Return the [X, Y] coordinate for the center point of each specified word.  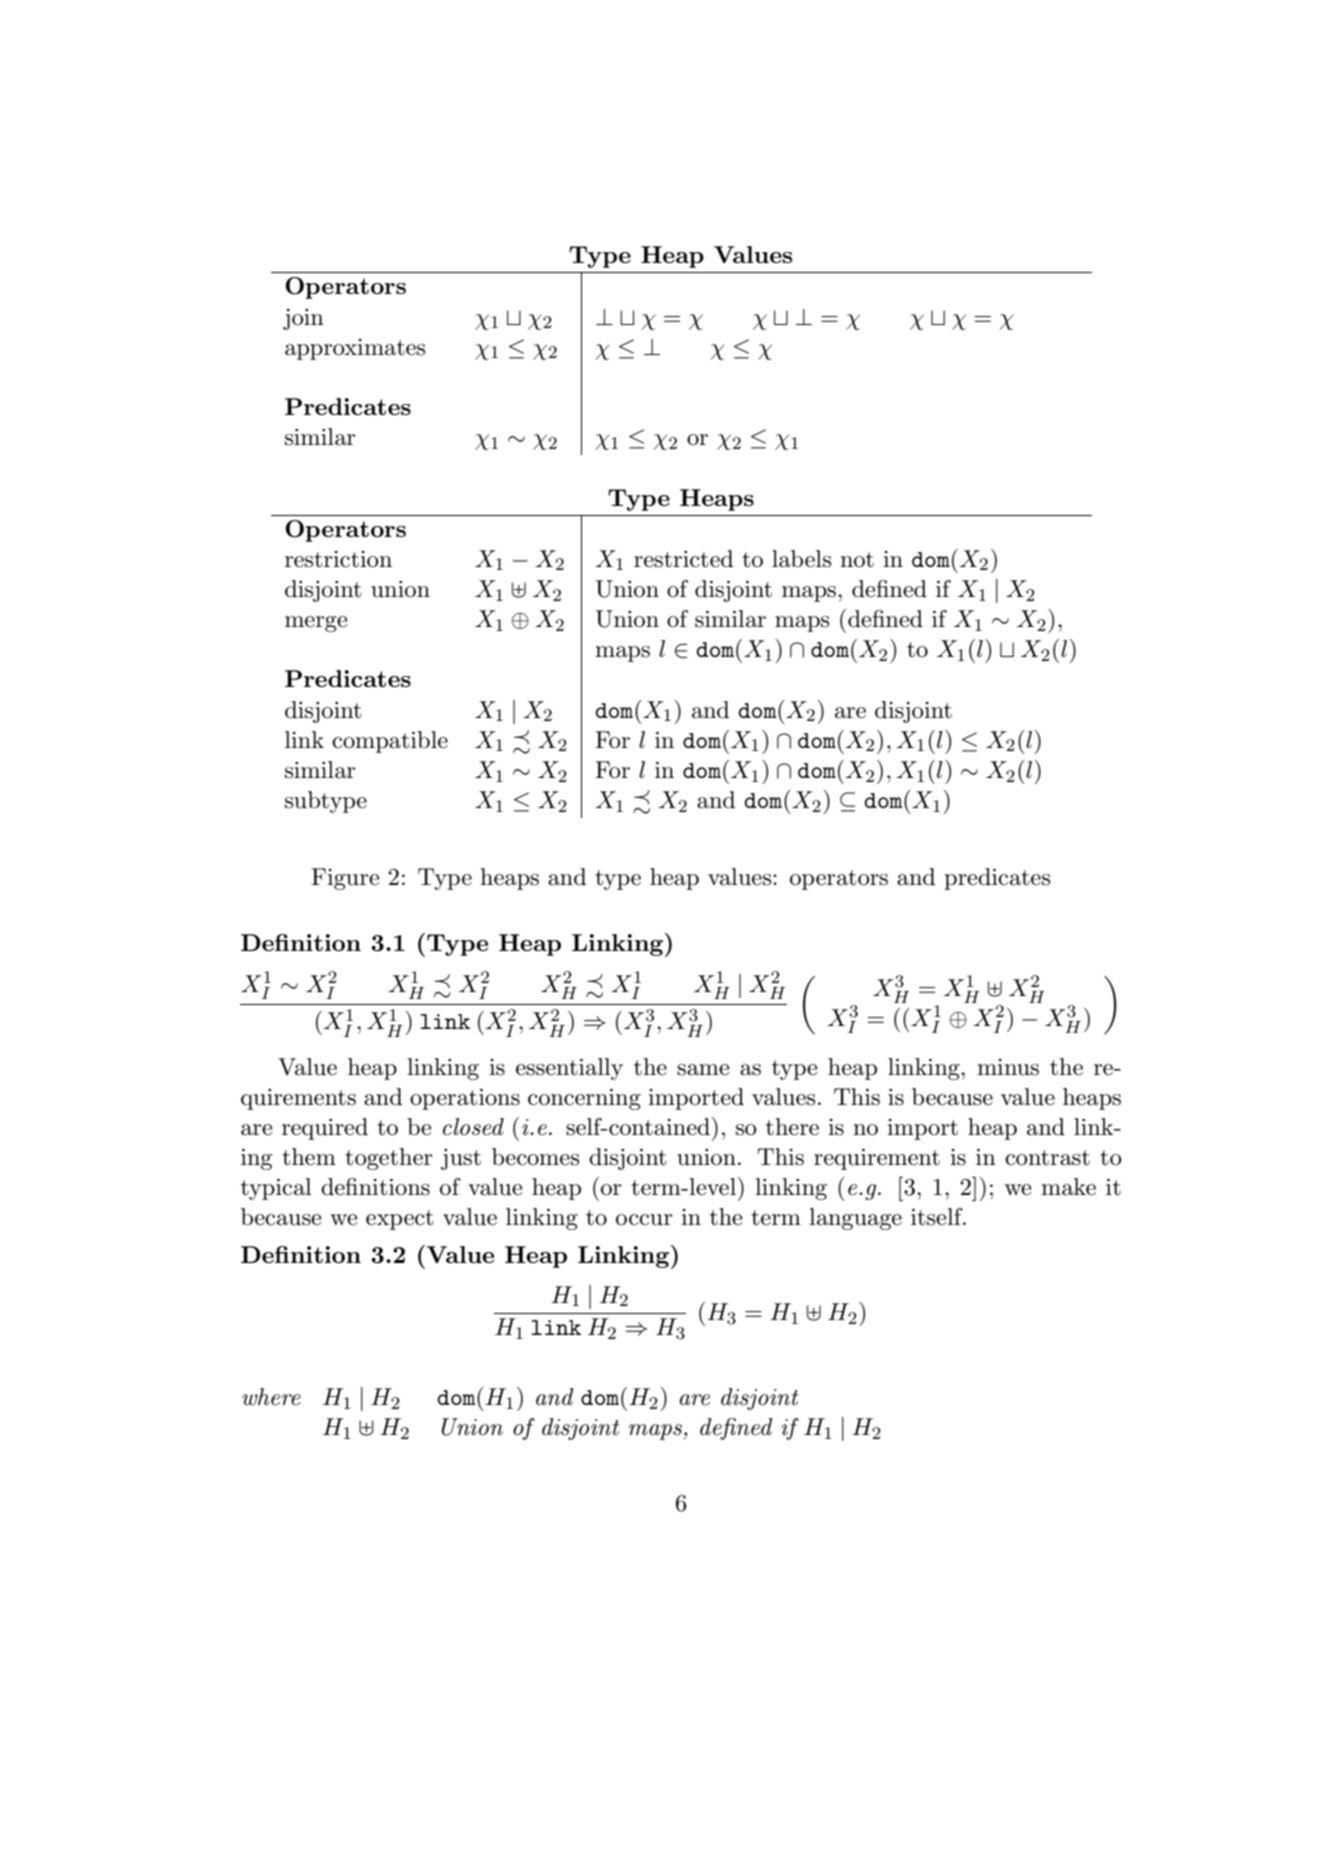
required [325, 1129]
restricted [683, 559]
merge [316, 624]
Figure [345, 879]
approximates [355, 349]
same [703, 1070]
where [271, 1397]
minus [1008, 1067]
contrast [1047, 1158]
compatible [390, 742]
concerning [584, 1099]
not [857, 560]
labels [801, 559]
